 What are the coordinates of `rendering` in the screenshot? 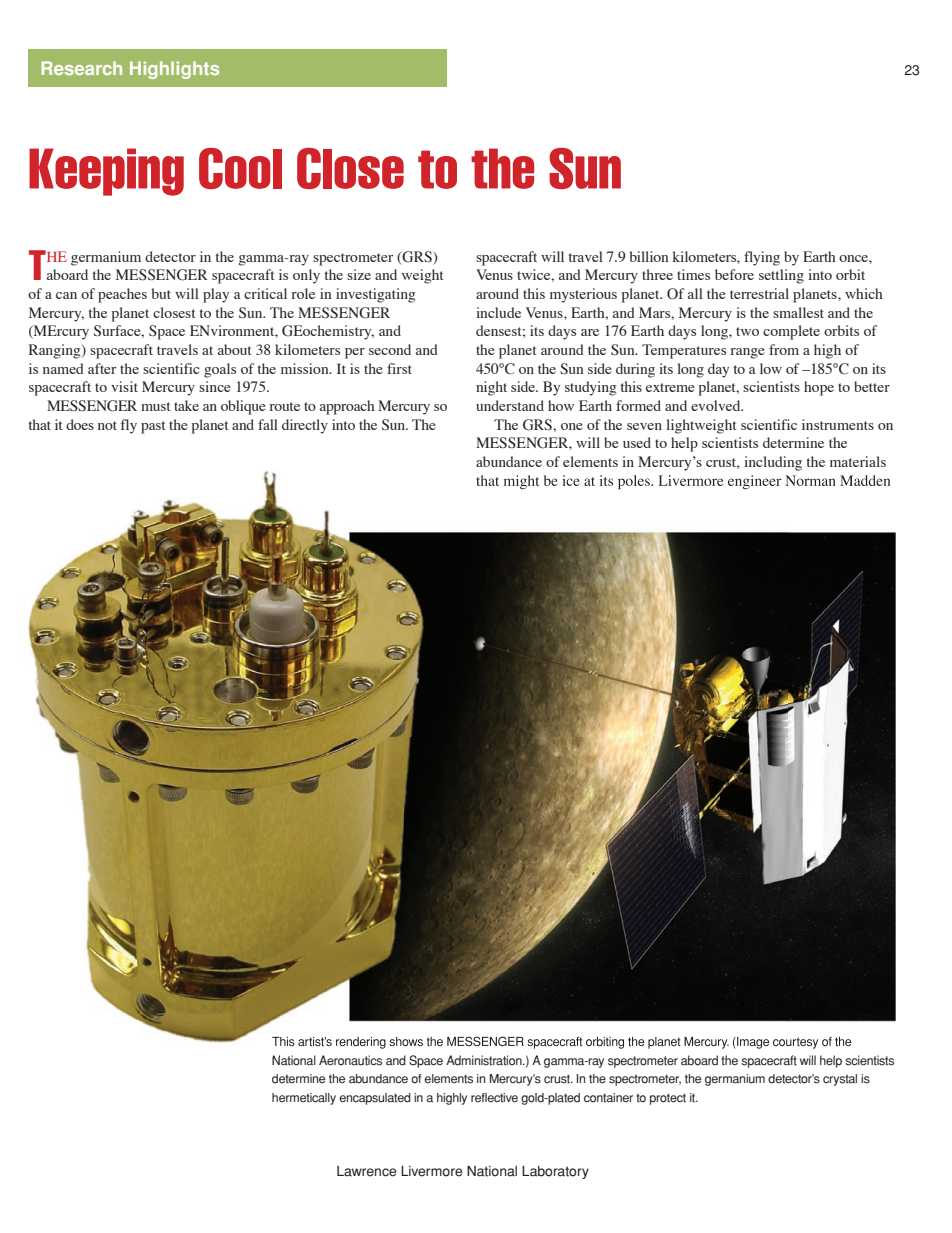 It's located at (361, 1043).
